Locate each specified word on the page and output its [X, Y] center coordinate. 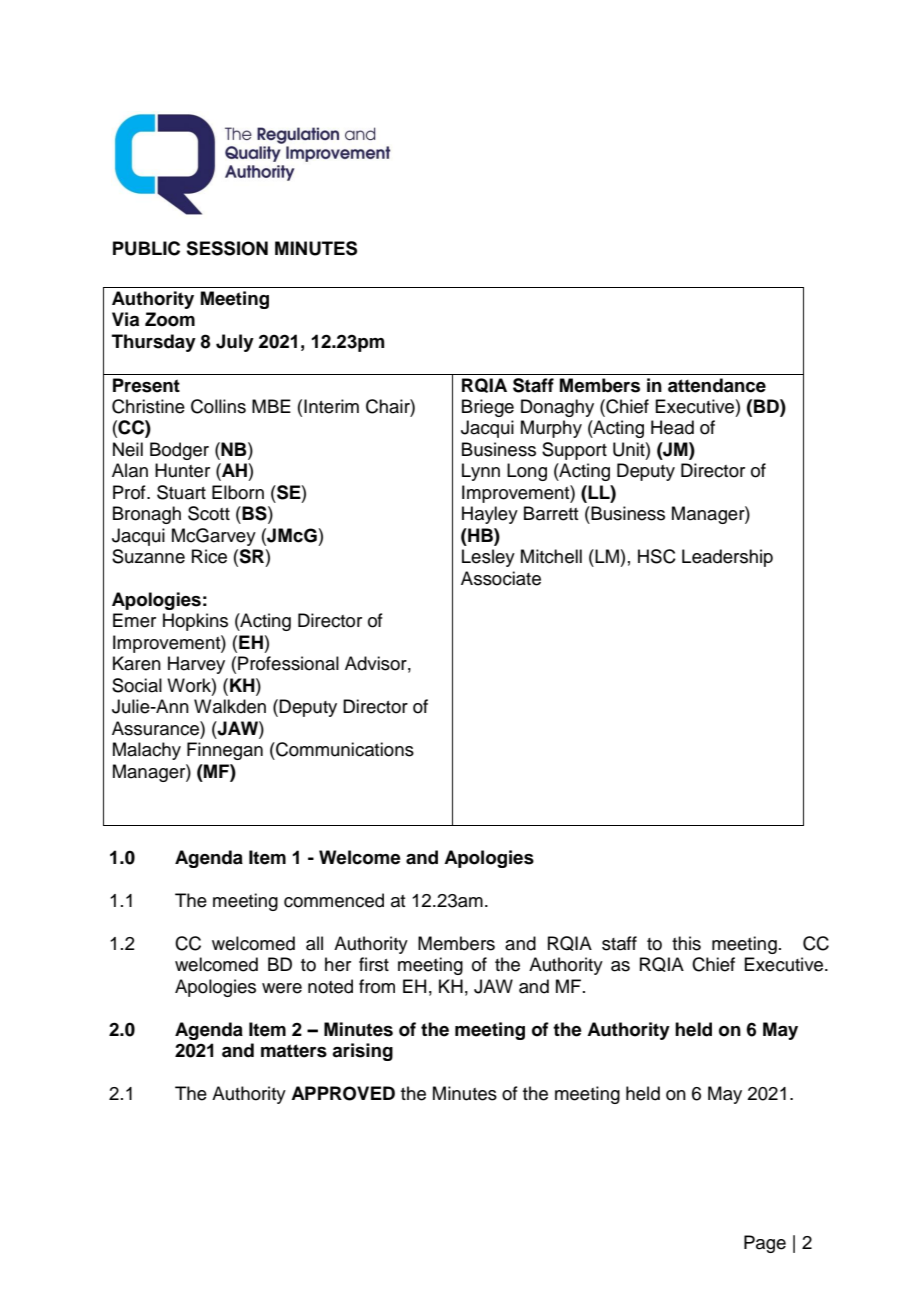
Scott [209, 513]
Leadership [727, 558]
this [686, 943]
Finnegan [225, 751]
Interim [331, 406]
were [282, 988]
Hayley [490, 515]
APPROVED [343, 1093]
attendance [717, 385]
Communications [344, 749]
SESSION [227, 248]
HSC [657, 556]
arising [362, 1052]
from [377, 986]
